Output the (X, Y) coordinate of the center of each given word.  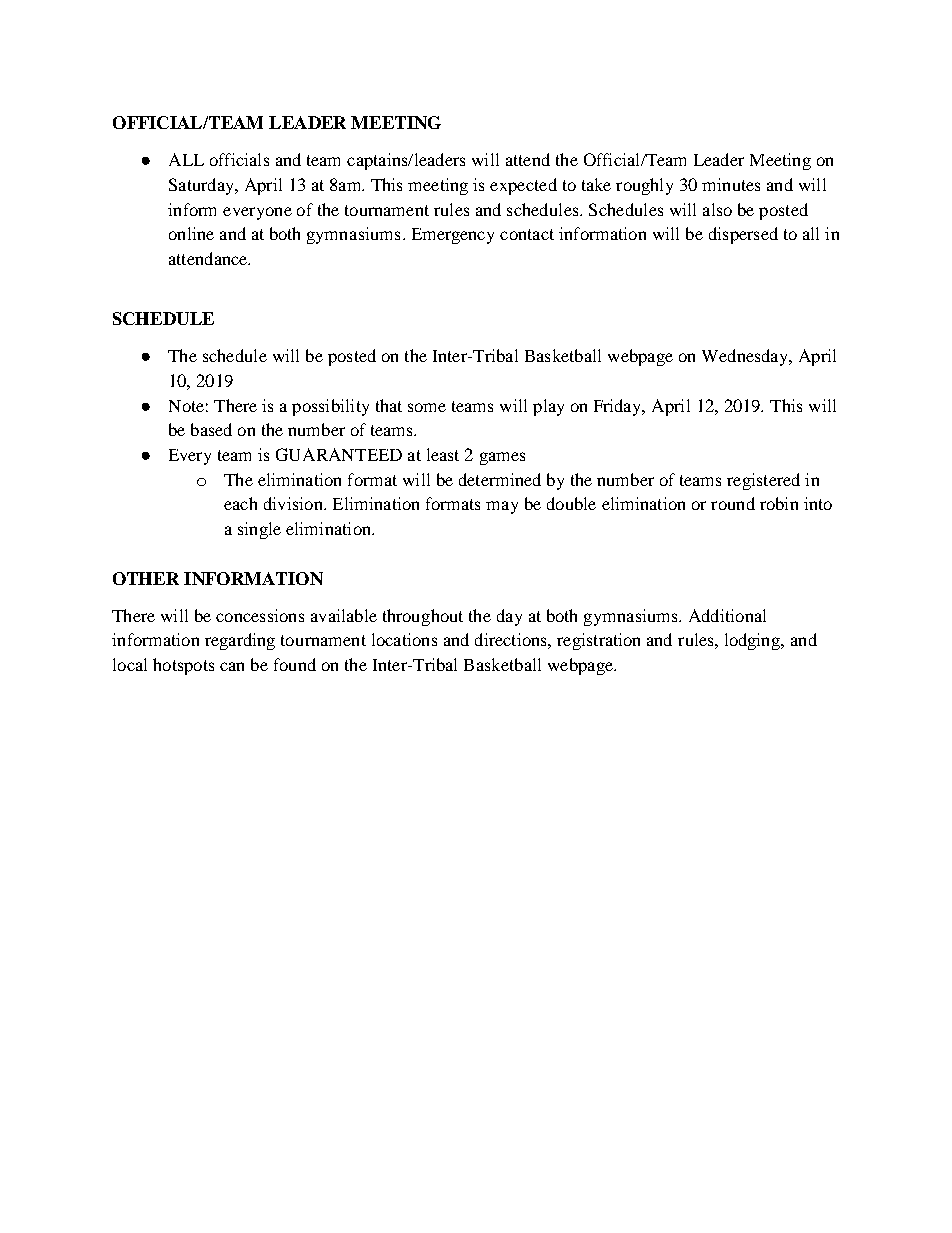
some (427, 407)
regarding (240, 641)
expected (523, 186)
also (717, 209)
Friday (619, 407)
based (211, 429)
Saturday (202, 186)
